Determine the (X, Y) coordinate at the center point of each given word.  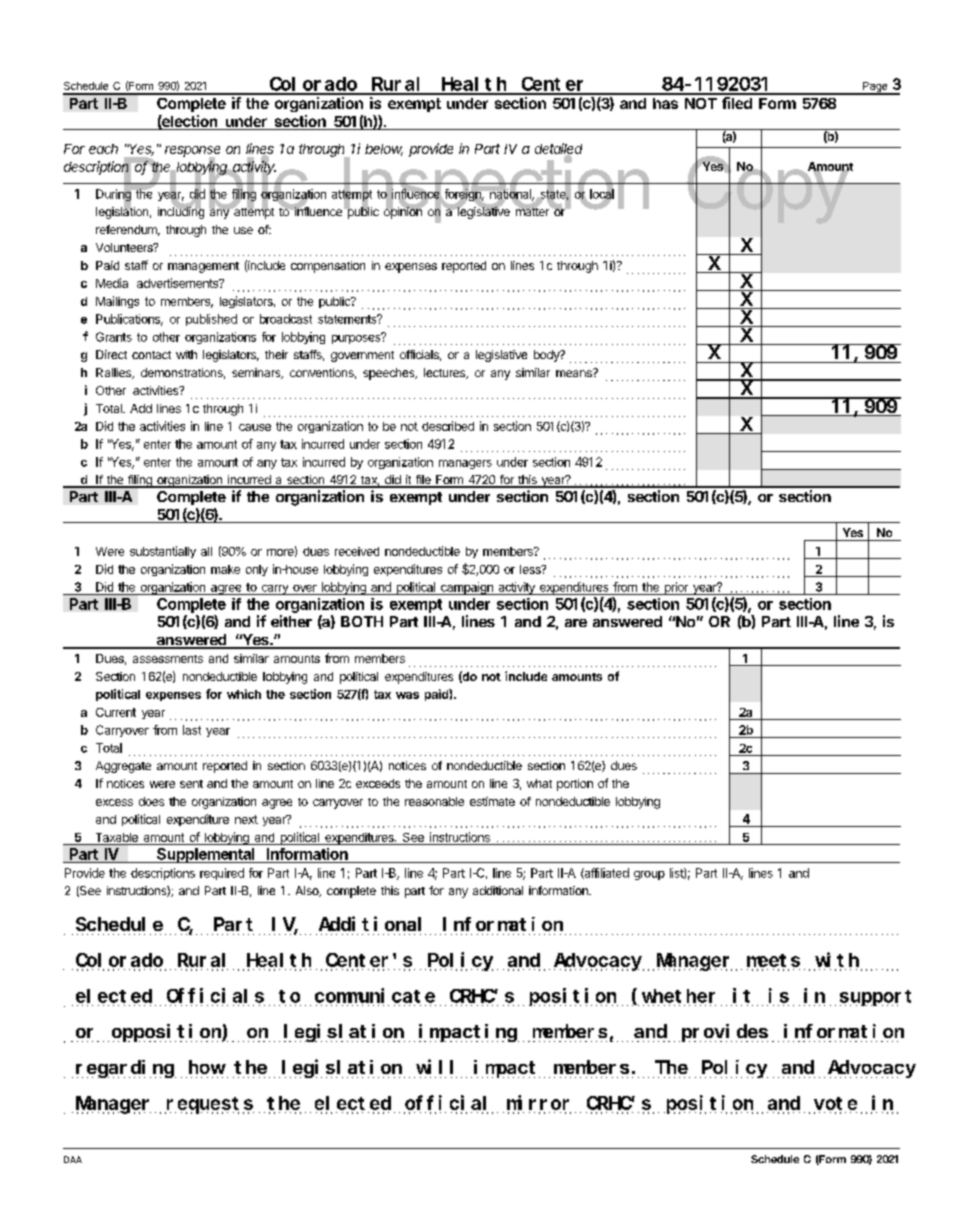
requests (209, 1105)
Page (875, 88)
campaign (467, 588)
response (192, 152)
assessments (168, 659)
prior (676, 588)
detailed (558, 149)
